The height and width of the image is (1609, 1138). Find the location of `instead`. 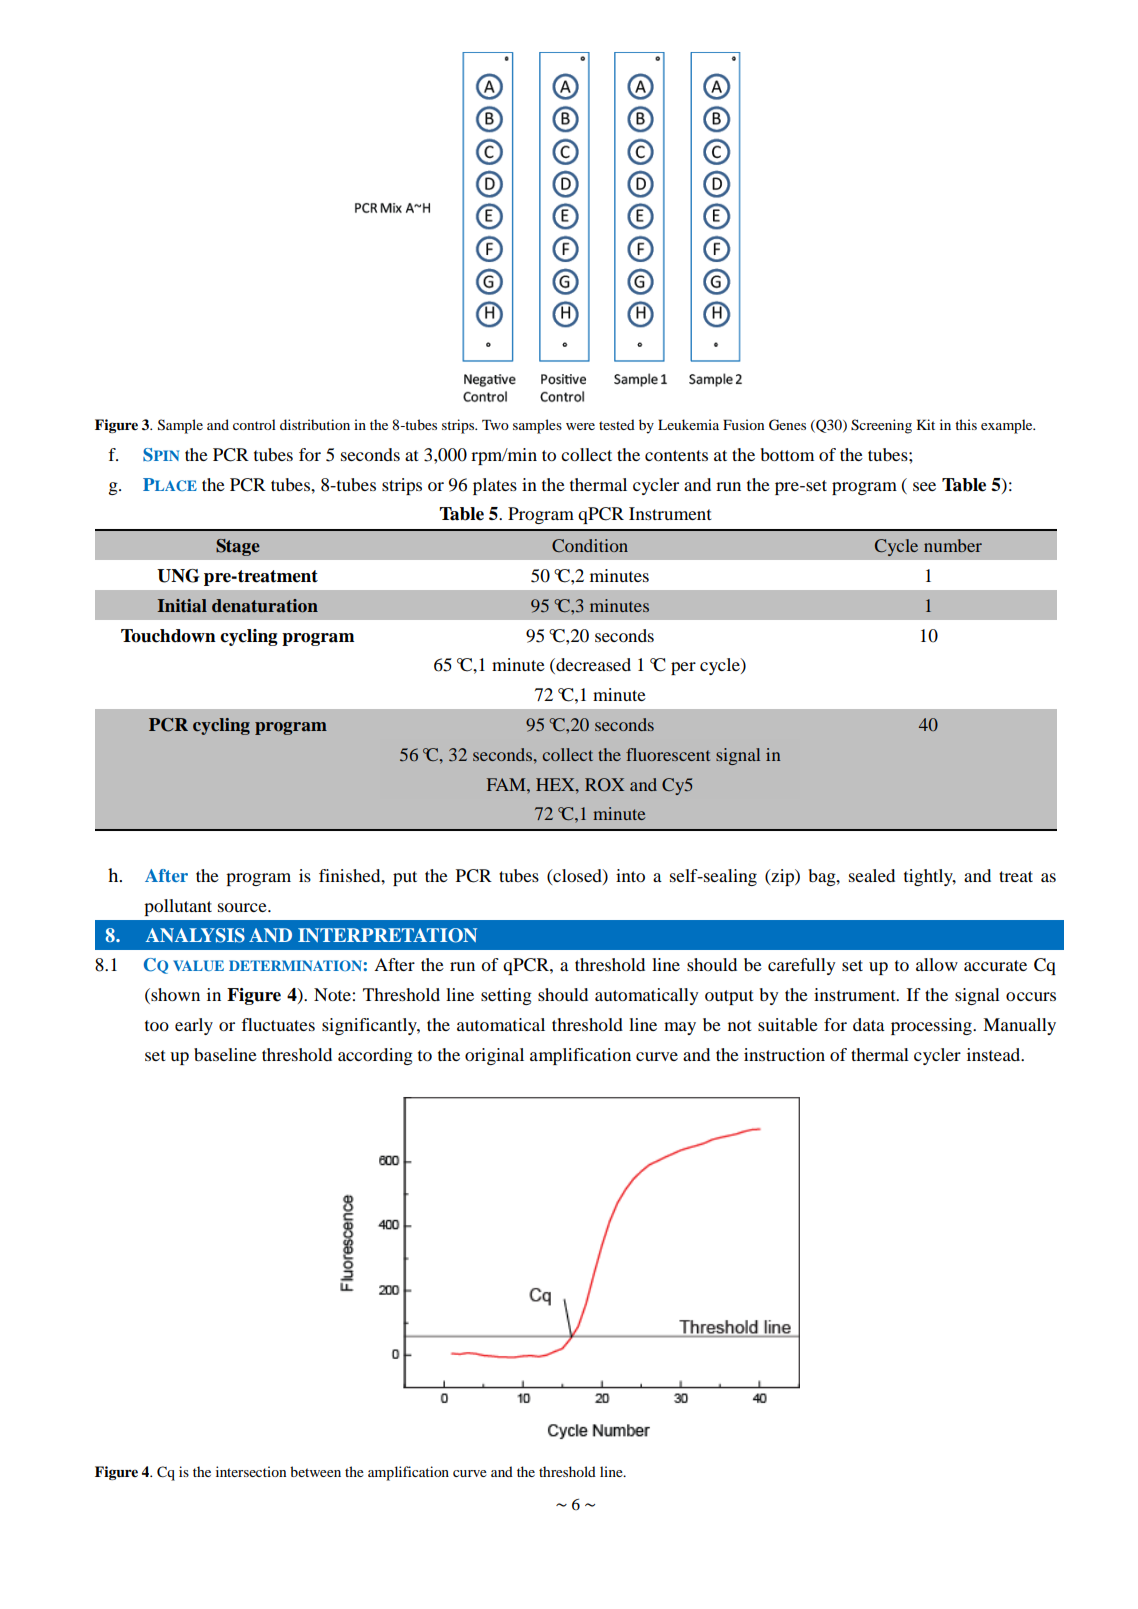

instead is located at coordinates (995, 1054).
